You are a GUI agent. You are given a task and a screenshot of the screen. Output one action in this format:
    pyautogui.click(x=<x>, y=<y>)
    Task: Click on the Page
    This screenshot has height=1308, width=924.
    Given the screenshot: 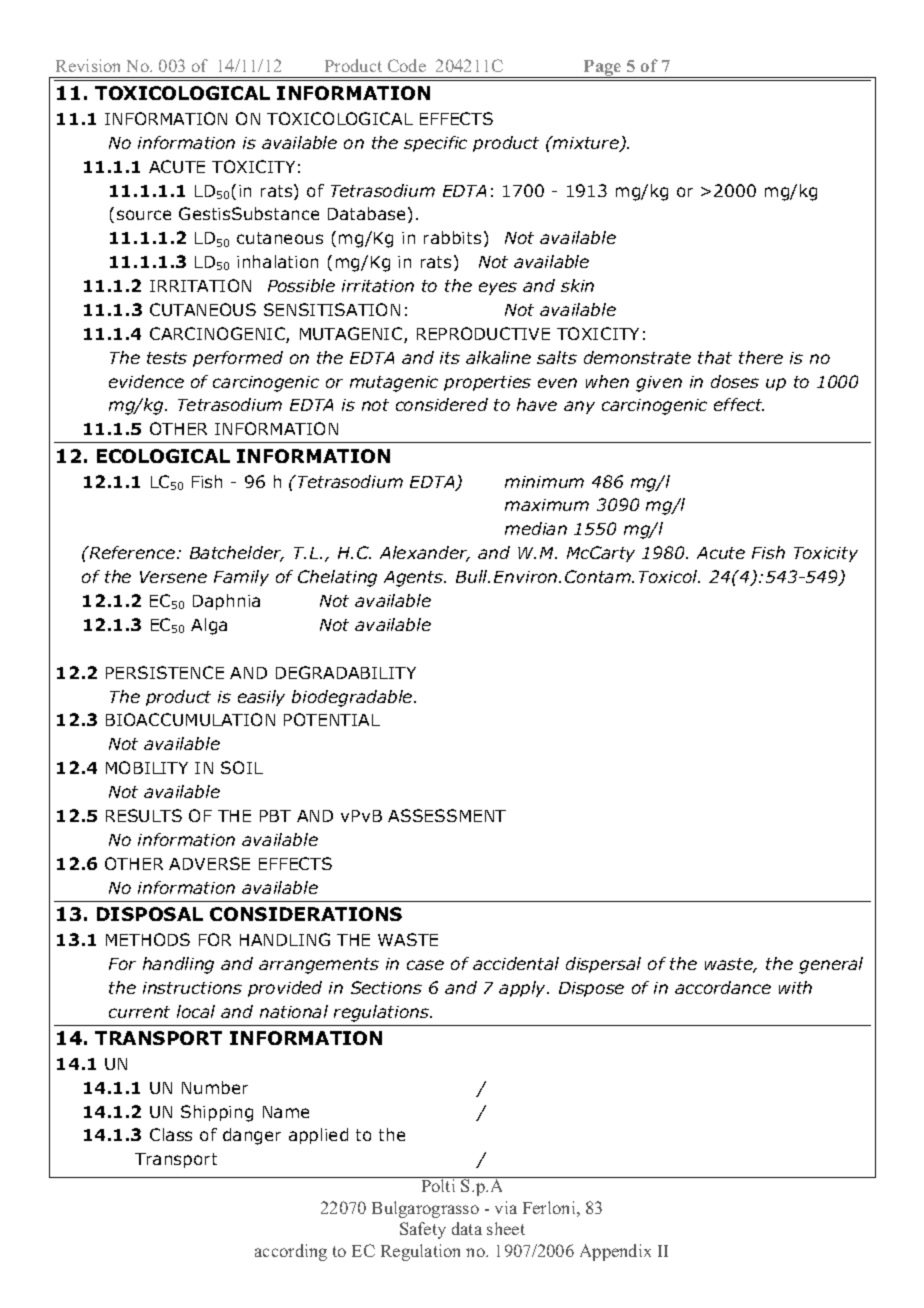 What is the action you would take?
    pyautogui.click(x=603, y=69)
